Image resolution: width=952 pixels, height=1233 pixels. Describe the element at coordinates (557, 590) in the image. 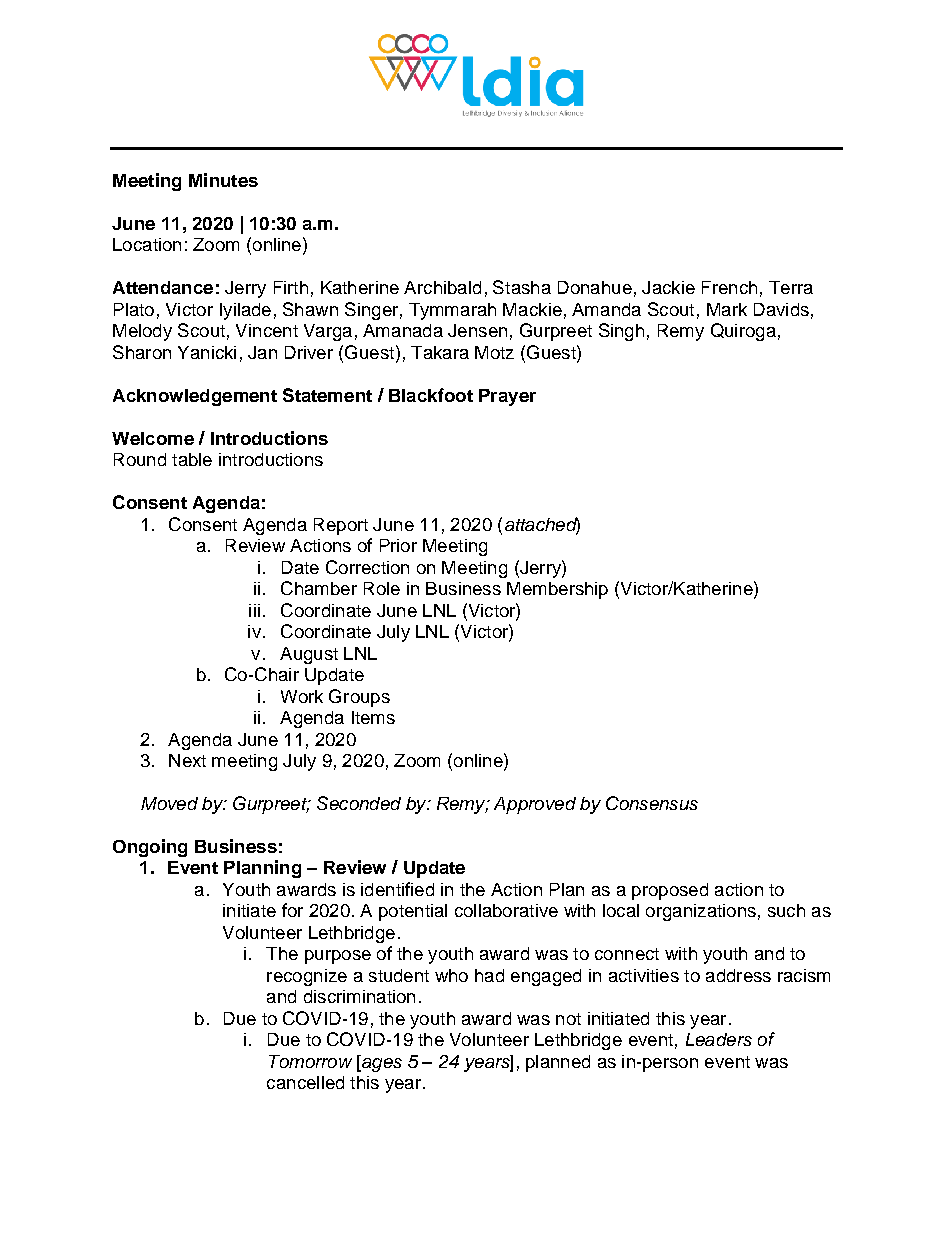

I see `Membership` at that location.
